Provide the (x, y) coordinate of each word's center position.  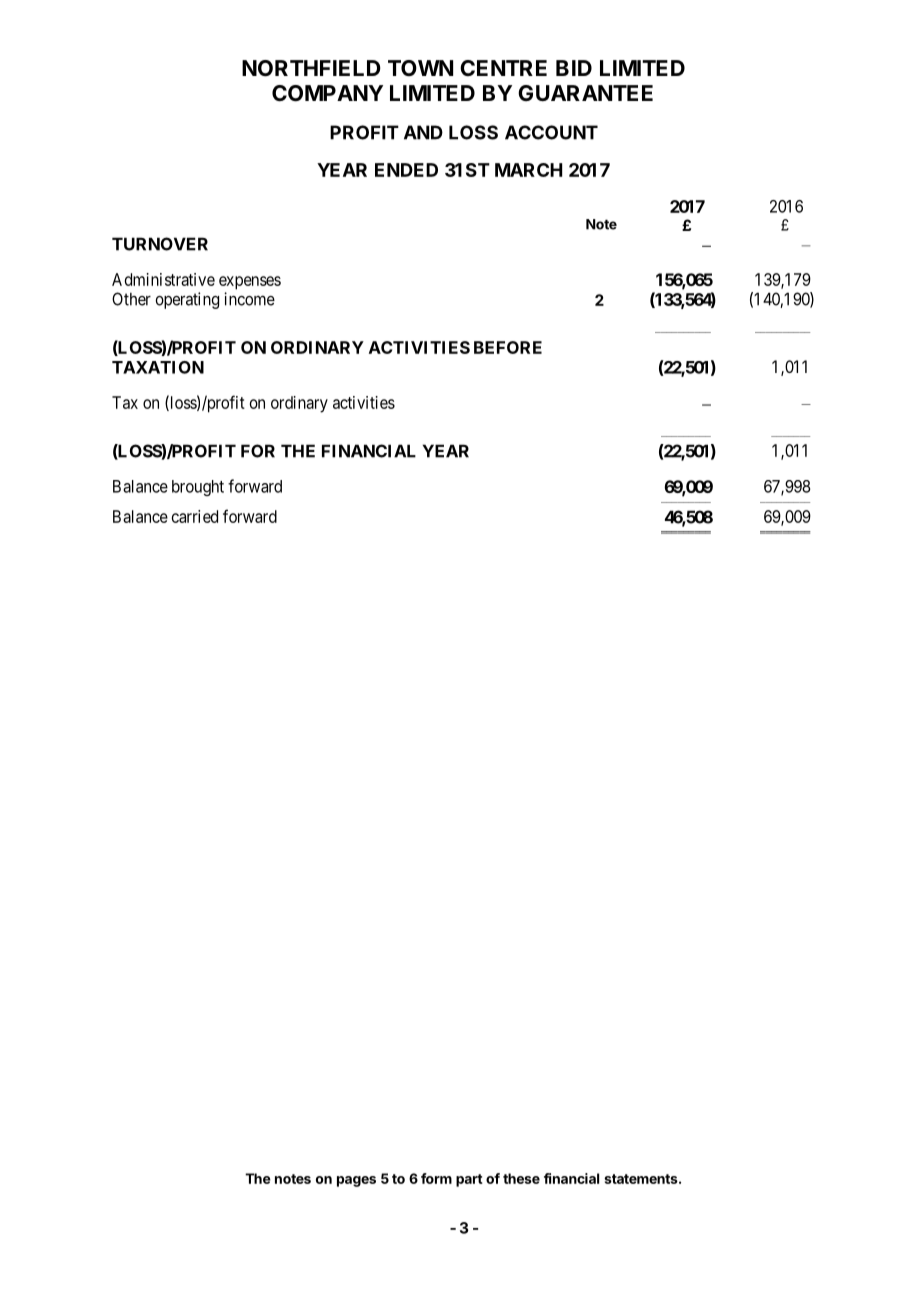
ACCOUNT (551, 132)
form (436, 1178)
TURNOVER (160, 244)
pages (356, 1181)
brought (198, 488)
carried (195, 516)
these (521, 1178)
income (249, 299)
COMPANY (327, 93)
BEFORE (508, 347)
